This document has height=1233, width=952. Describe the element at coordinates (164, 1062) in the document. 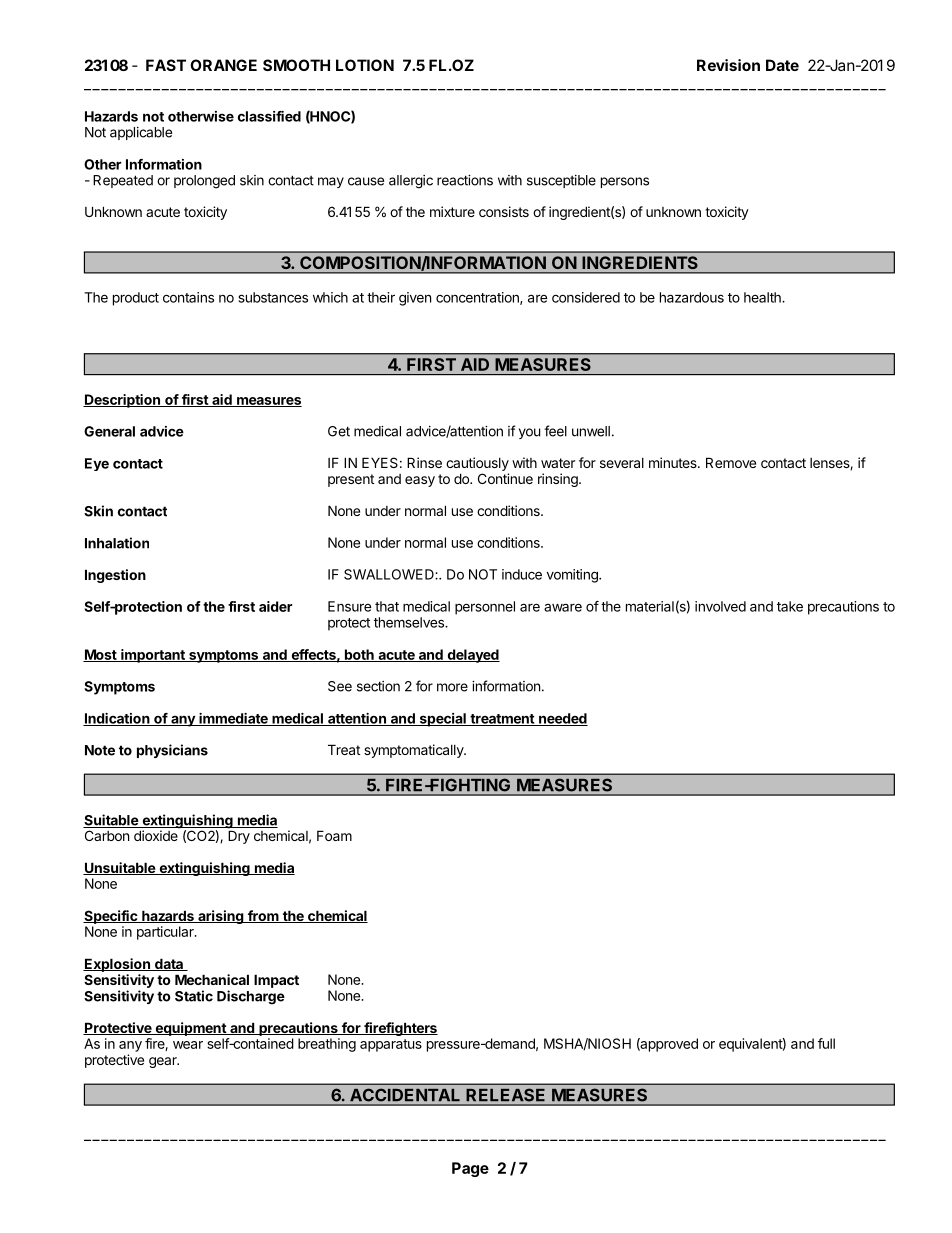

I see `gear` at that location.
